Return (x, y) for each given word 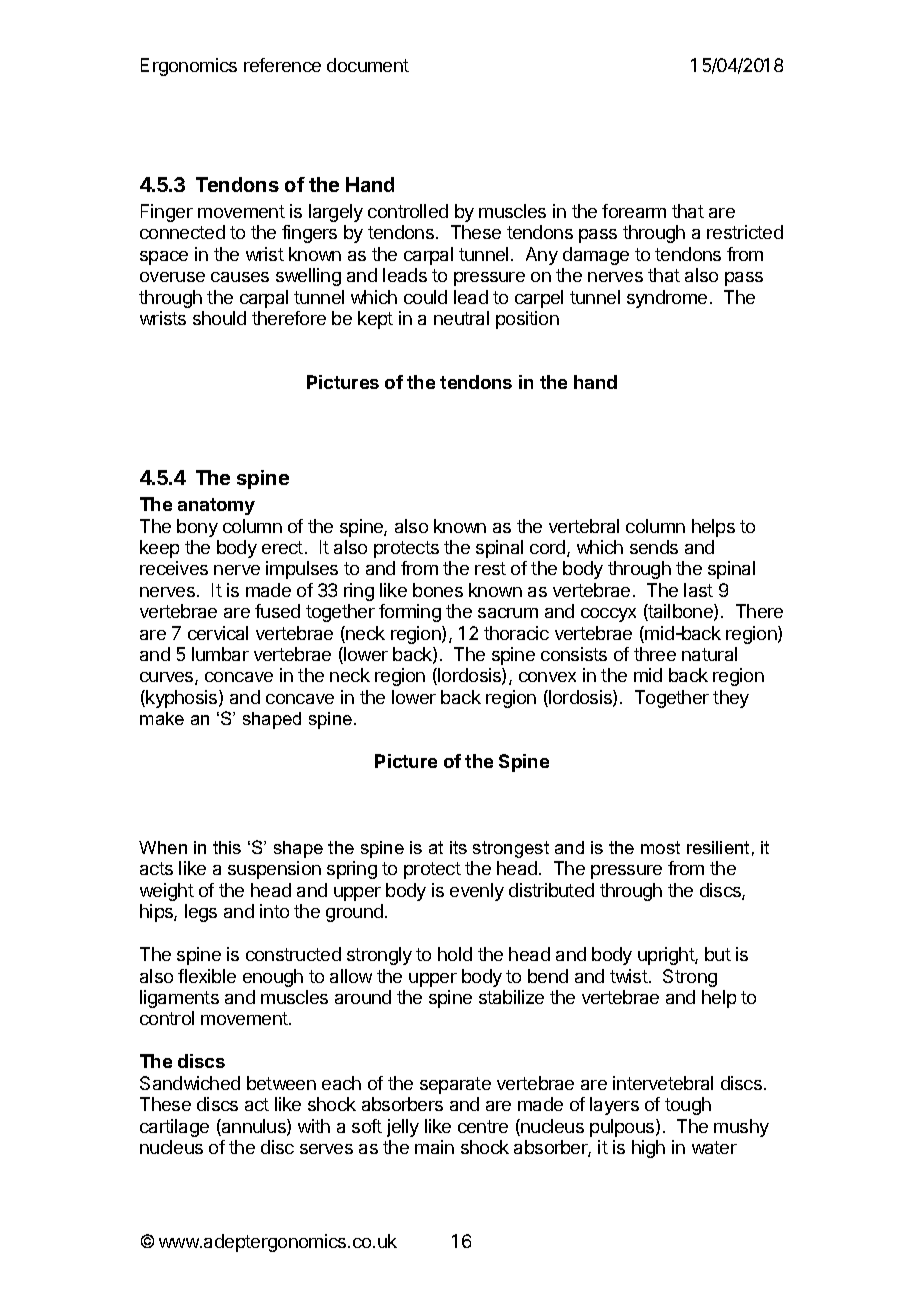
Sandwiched (190, 1083)
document (368, 65)
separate (455, 1085)
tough (688, 1106)
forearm (634, 211)
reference (282, 65)
